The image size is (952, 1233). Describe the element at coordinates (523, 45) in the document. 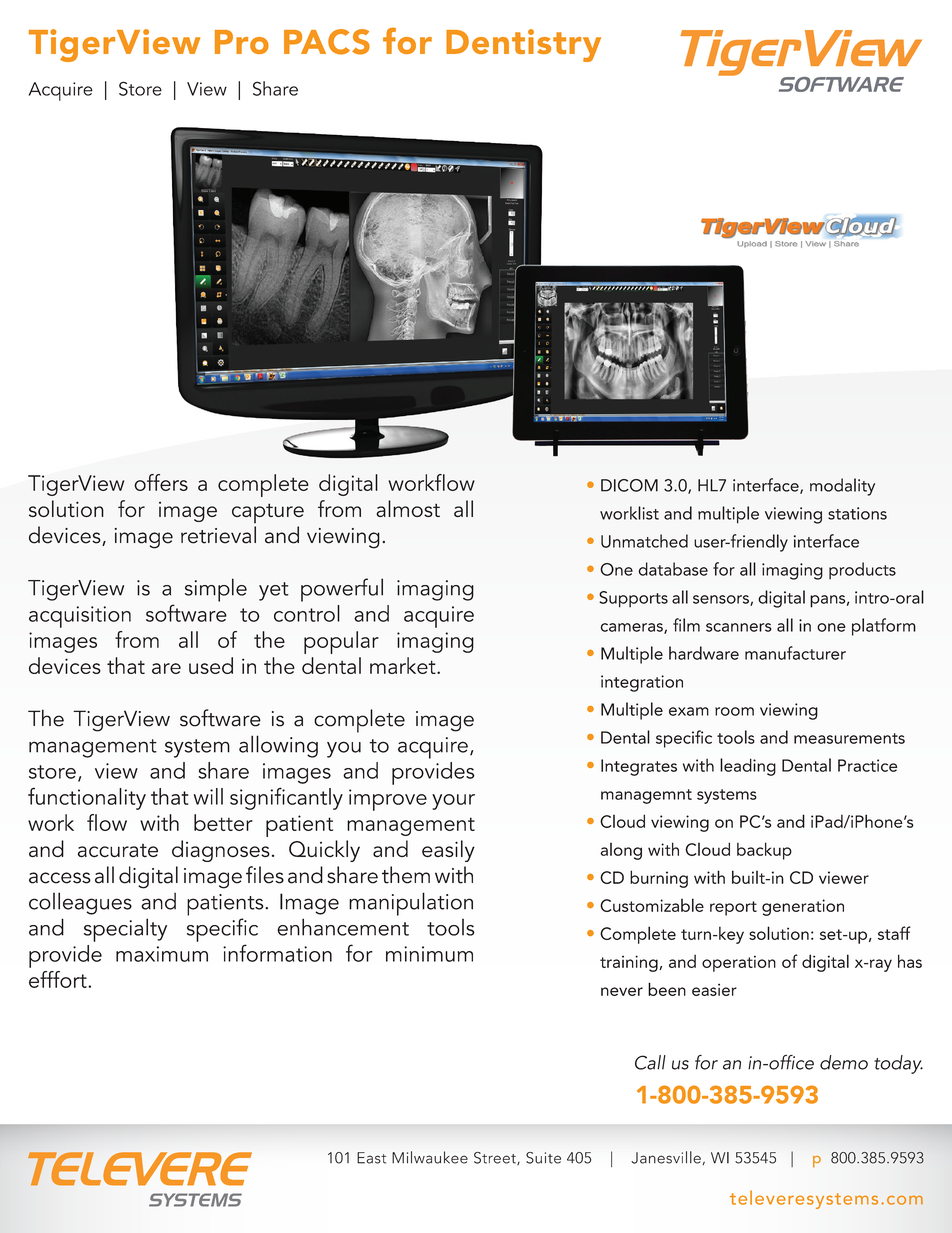

I see `Dentistry` at that location.
